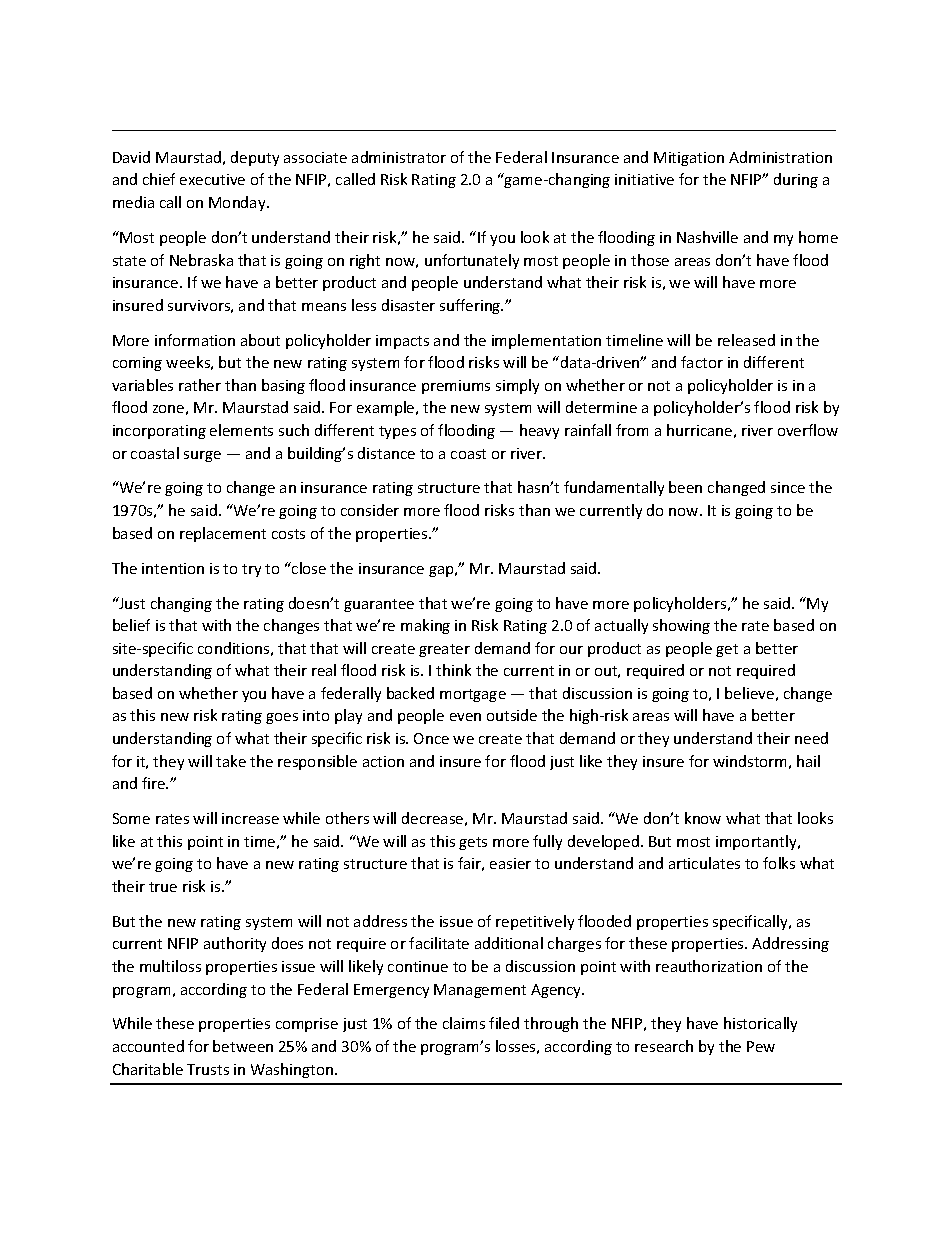  Describe the element at coordinates (251, 570) in the screenshot. I see `try` at that location.
